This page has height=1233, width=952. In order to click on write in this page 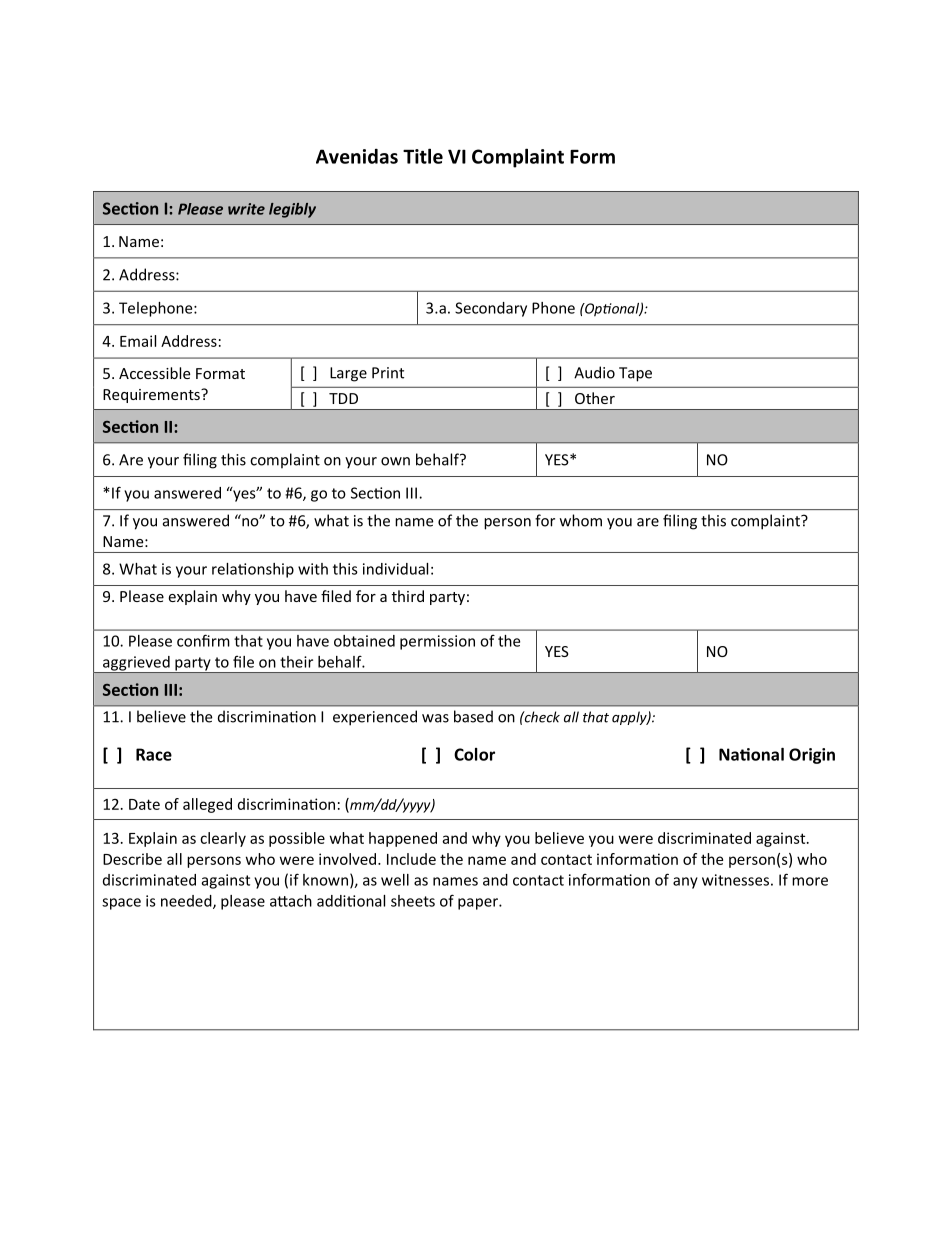, I will do `click(246, 209)`.
